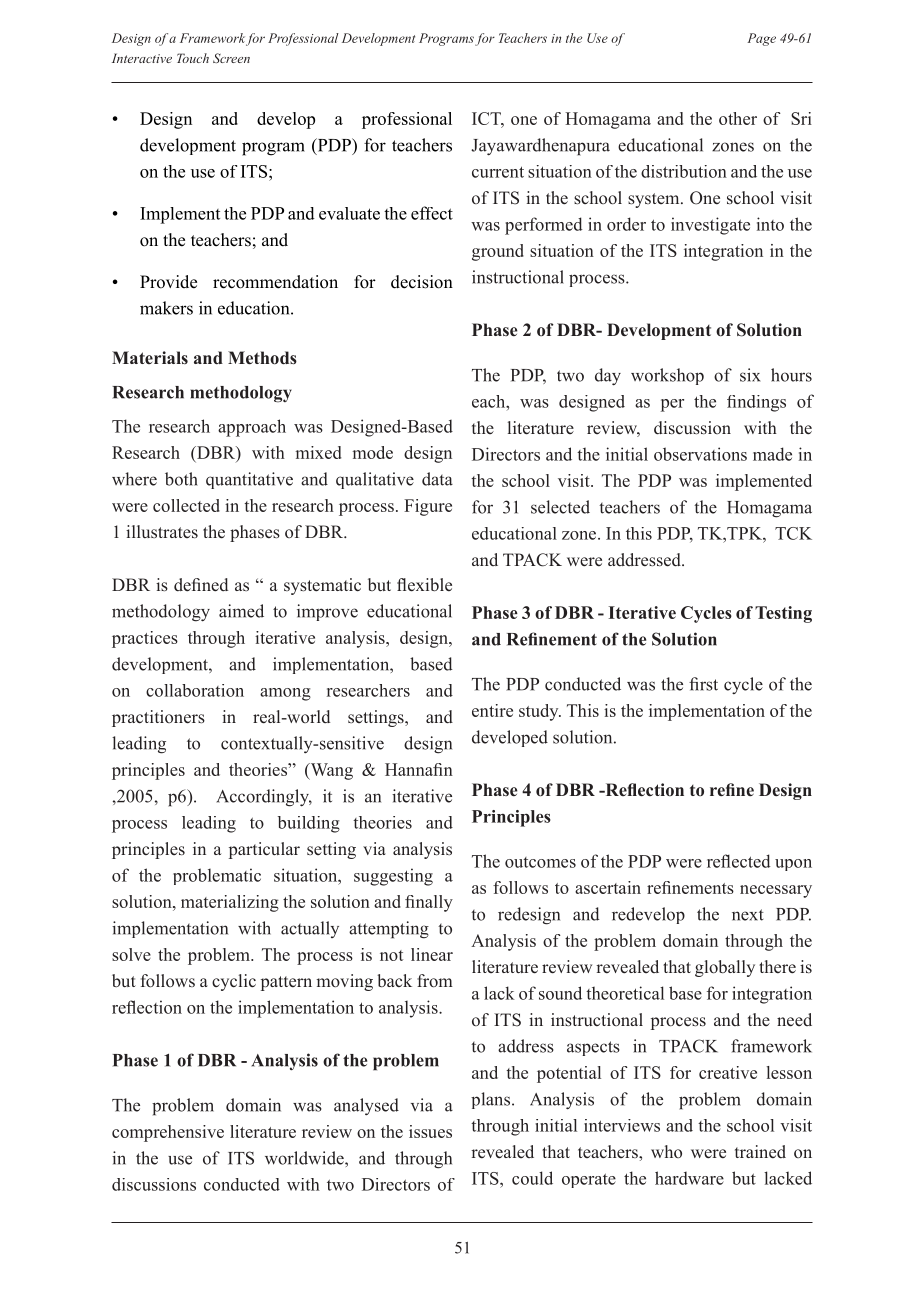 This screenshot has width=924, height=1308. Describe the element at coordinates (264, 850) in the screenshot. I see `particular` at that location.
